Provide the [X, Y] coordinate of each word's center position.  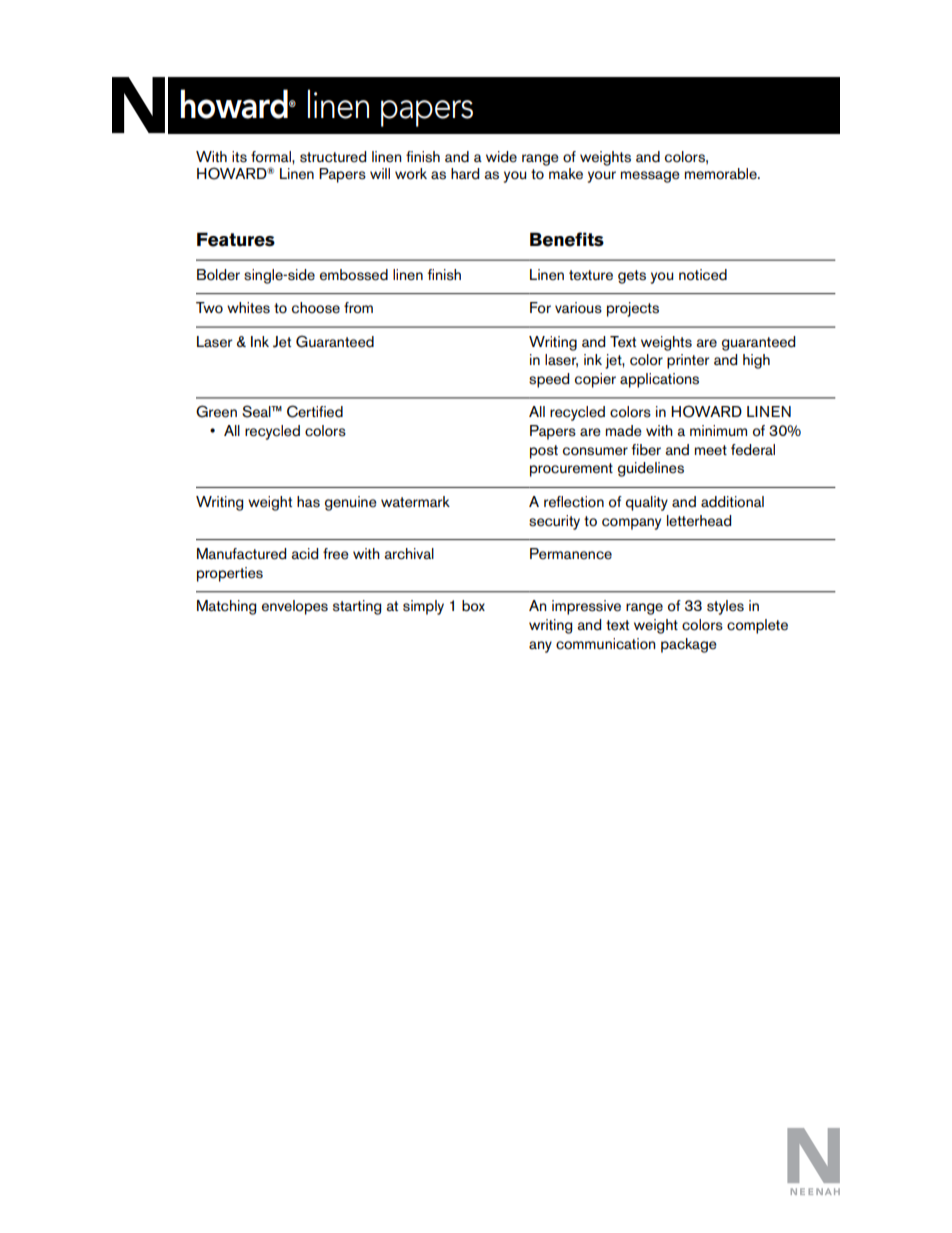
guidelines [651, 469]
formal [272, 157]
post [544, 452]
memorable [722, 174]
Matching [226, 607]
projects [633, 309]
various [578, 308]
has [308, 502]
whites [248, 308]
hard [465, 174]
